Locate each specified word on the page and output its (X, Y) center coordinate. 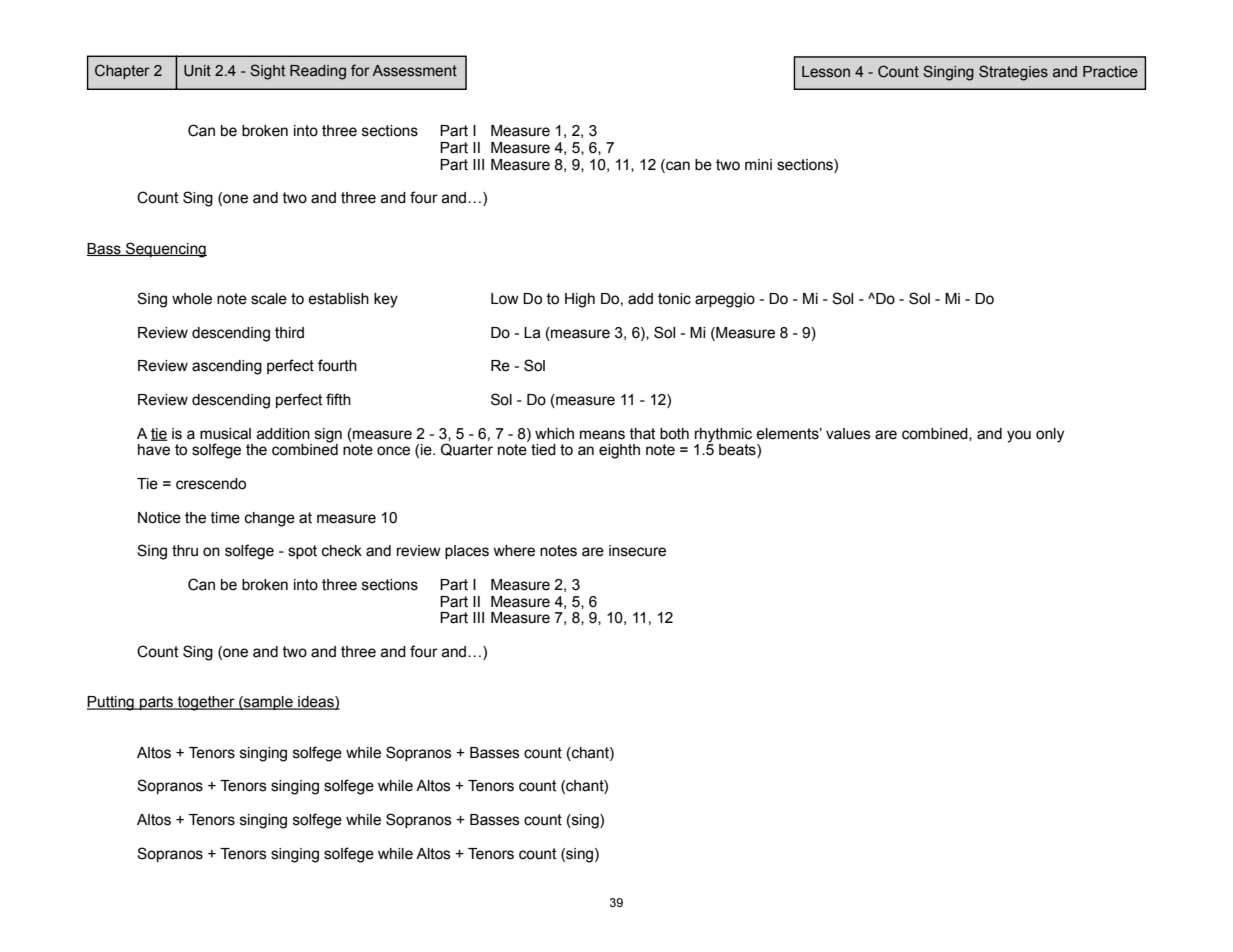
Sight (267, 72)
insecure (637, 551)
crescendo (211, 484)
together (206, 703)
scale (269, 299)
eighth (619, 451)
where (514, 551)
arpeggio (725, 300)
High (580, 300)
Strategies (1013, 73)
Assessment (414, 71)
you (1019, 436)
